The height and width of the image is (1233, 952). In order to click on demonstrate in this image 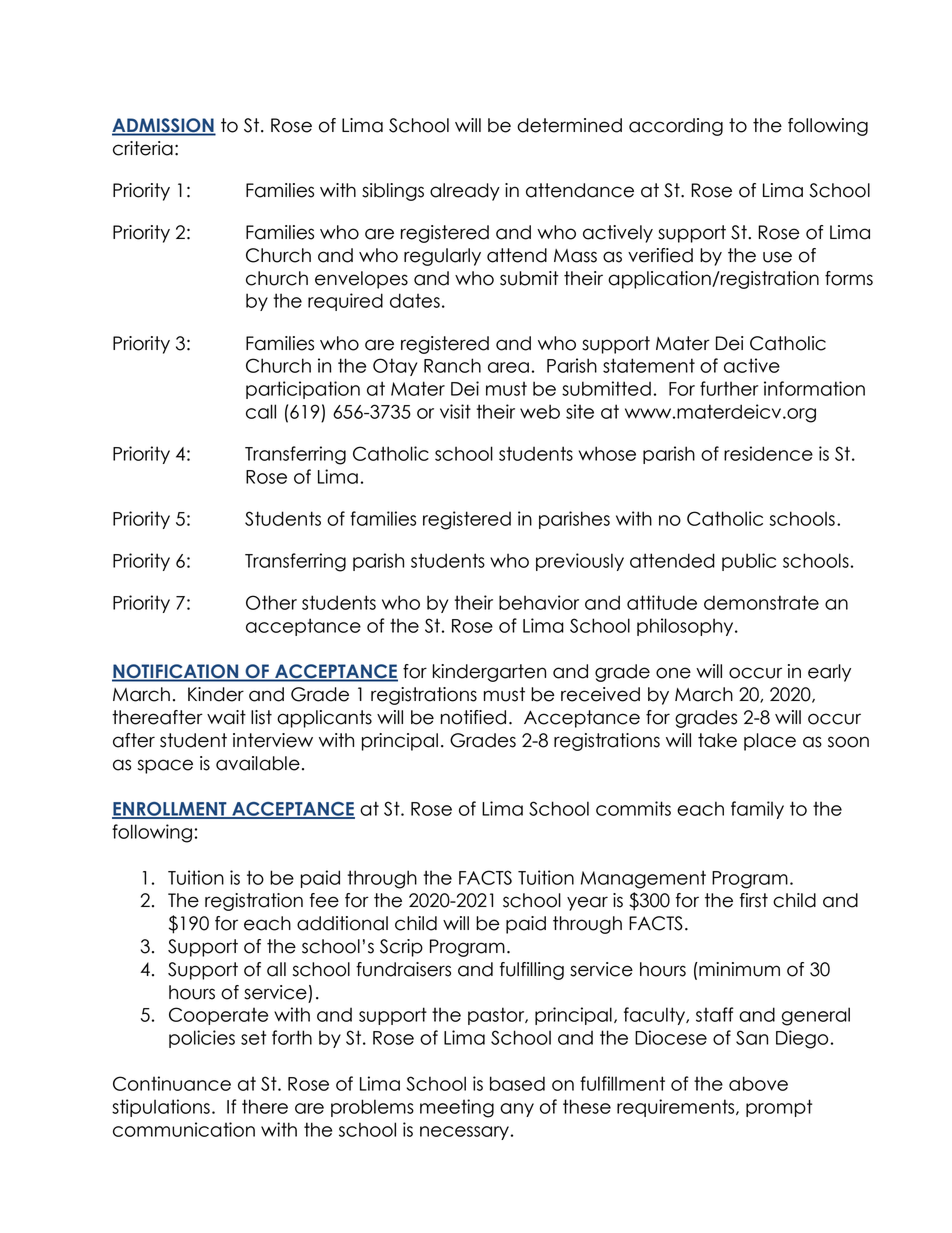, I will do `click(761, 602)`.
